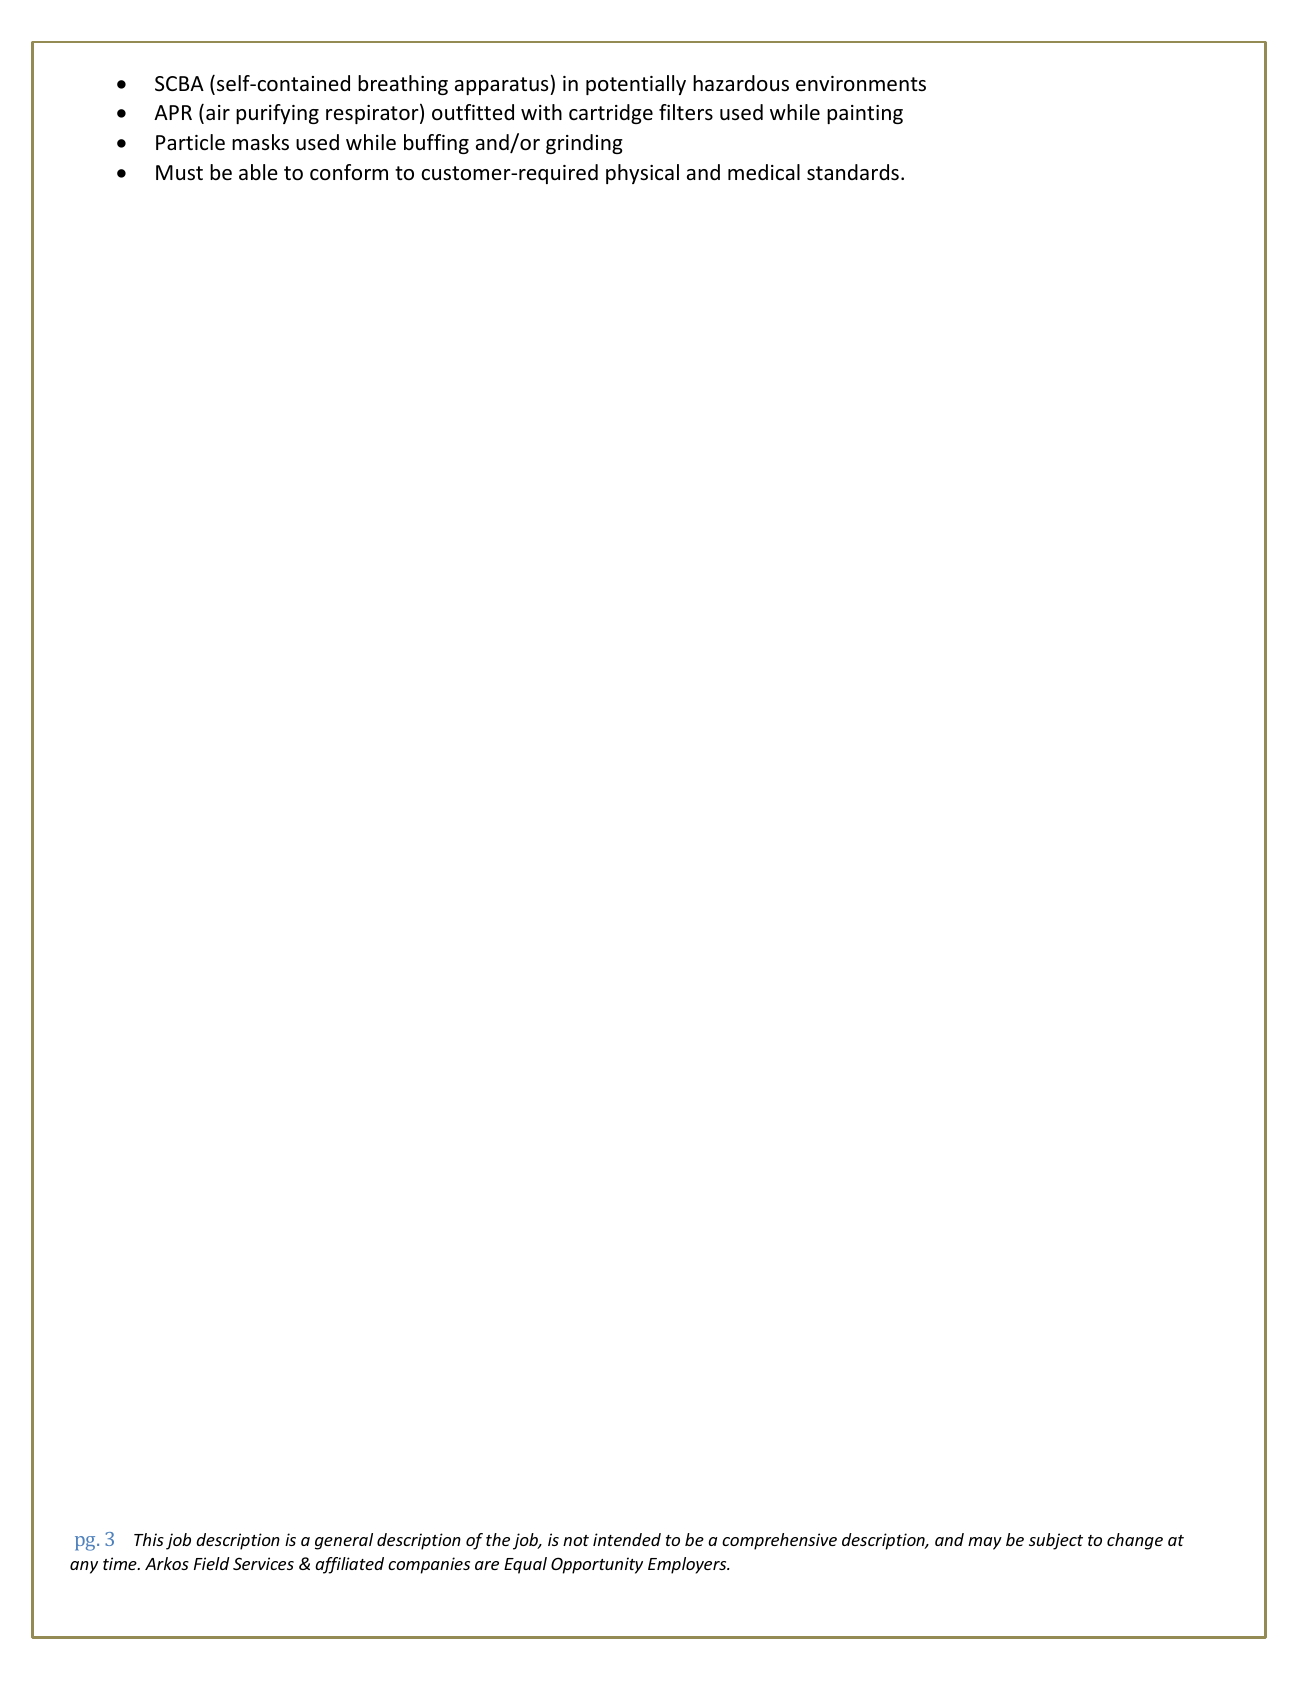  Describe the element at coordinates (149, 1539) in the document. I see `This` at that location.
